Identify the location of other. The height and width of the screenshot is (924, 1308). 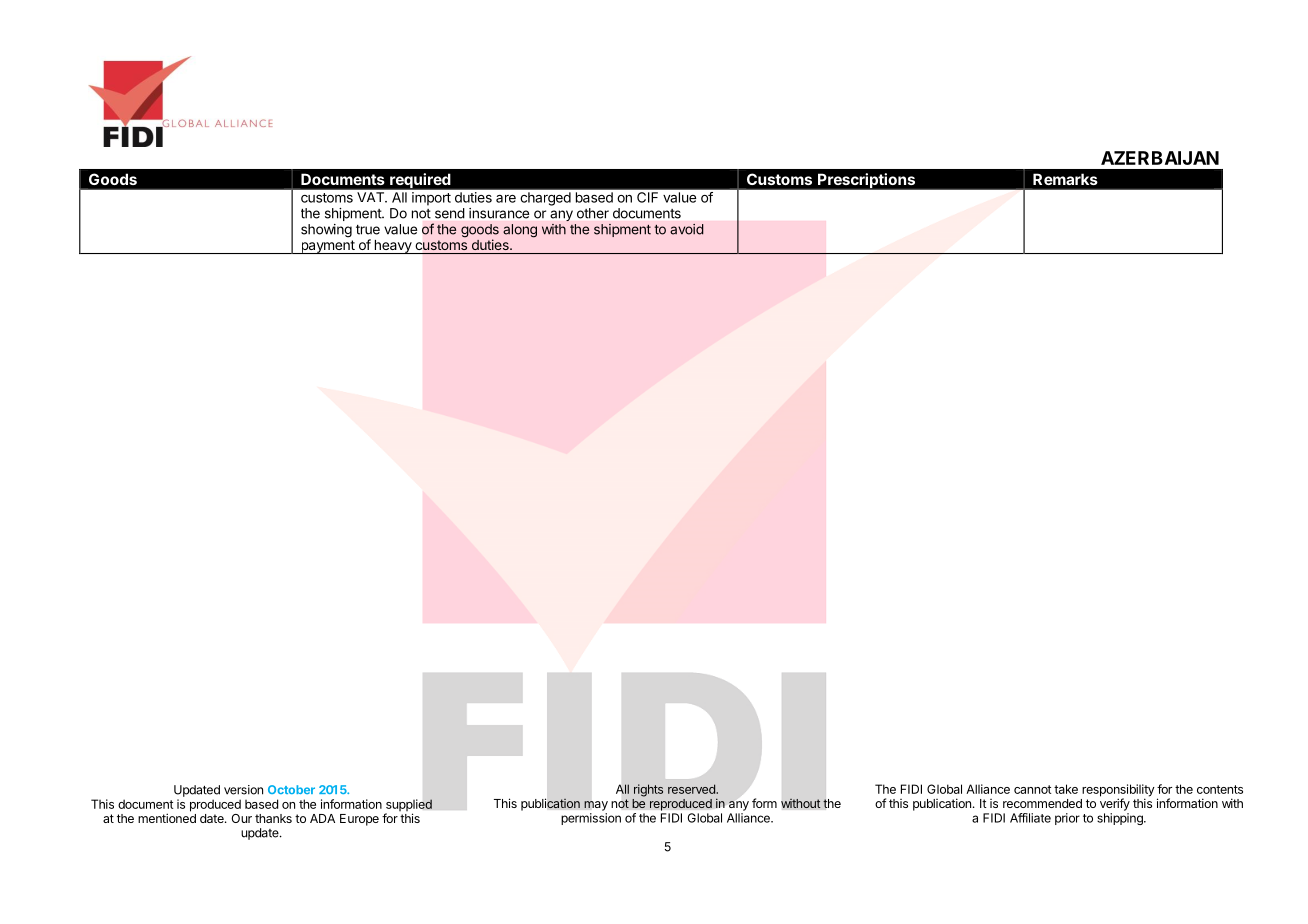
(593, 213).
